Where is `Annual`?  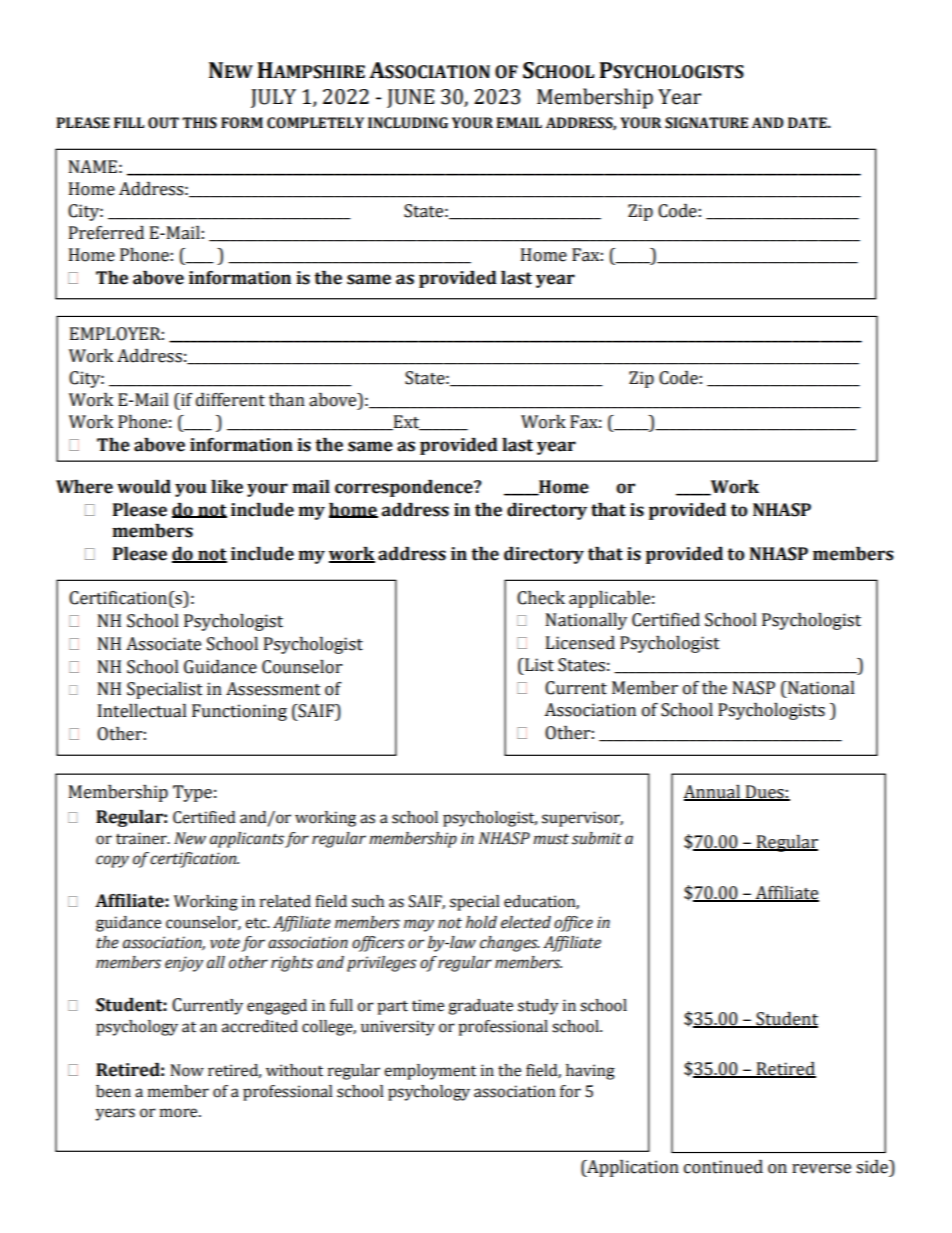 Annual is located at coordinates (713, 793).
